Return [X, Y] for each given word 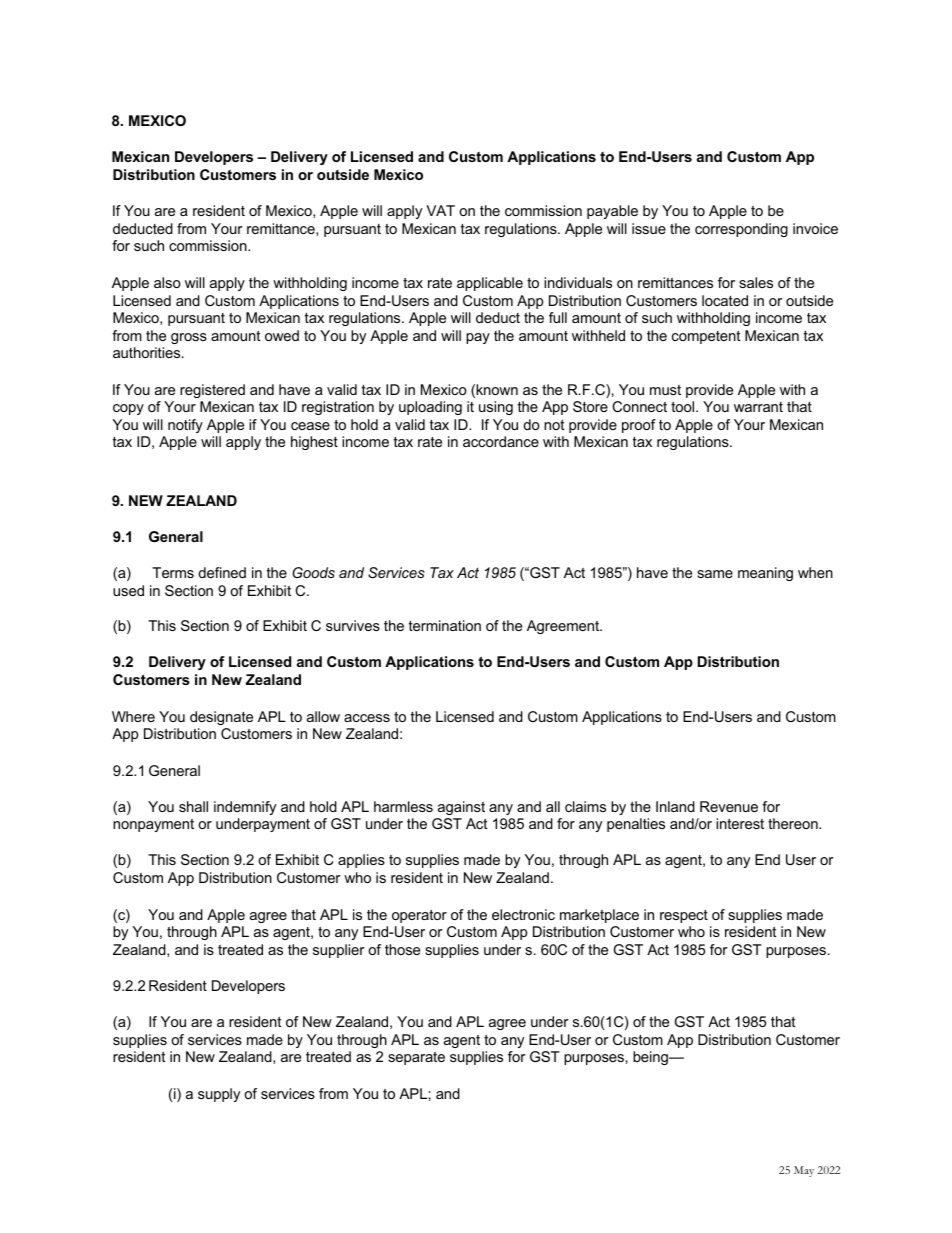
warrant [758, 407]
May [804, 1171]
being [651, 1058]
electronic [523, 914]
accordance [501, 441]
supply [219, 1095]
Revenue [729, 806]
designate [221, 718]
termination [445, 625]
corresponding [741, 230]
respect [684, 916]
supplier [339, 951]
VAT [440, 210]
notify [185, 426]
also [167, 282]
